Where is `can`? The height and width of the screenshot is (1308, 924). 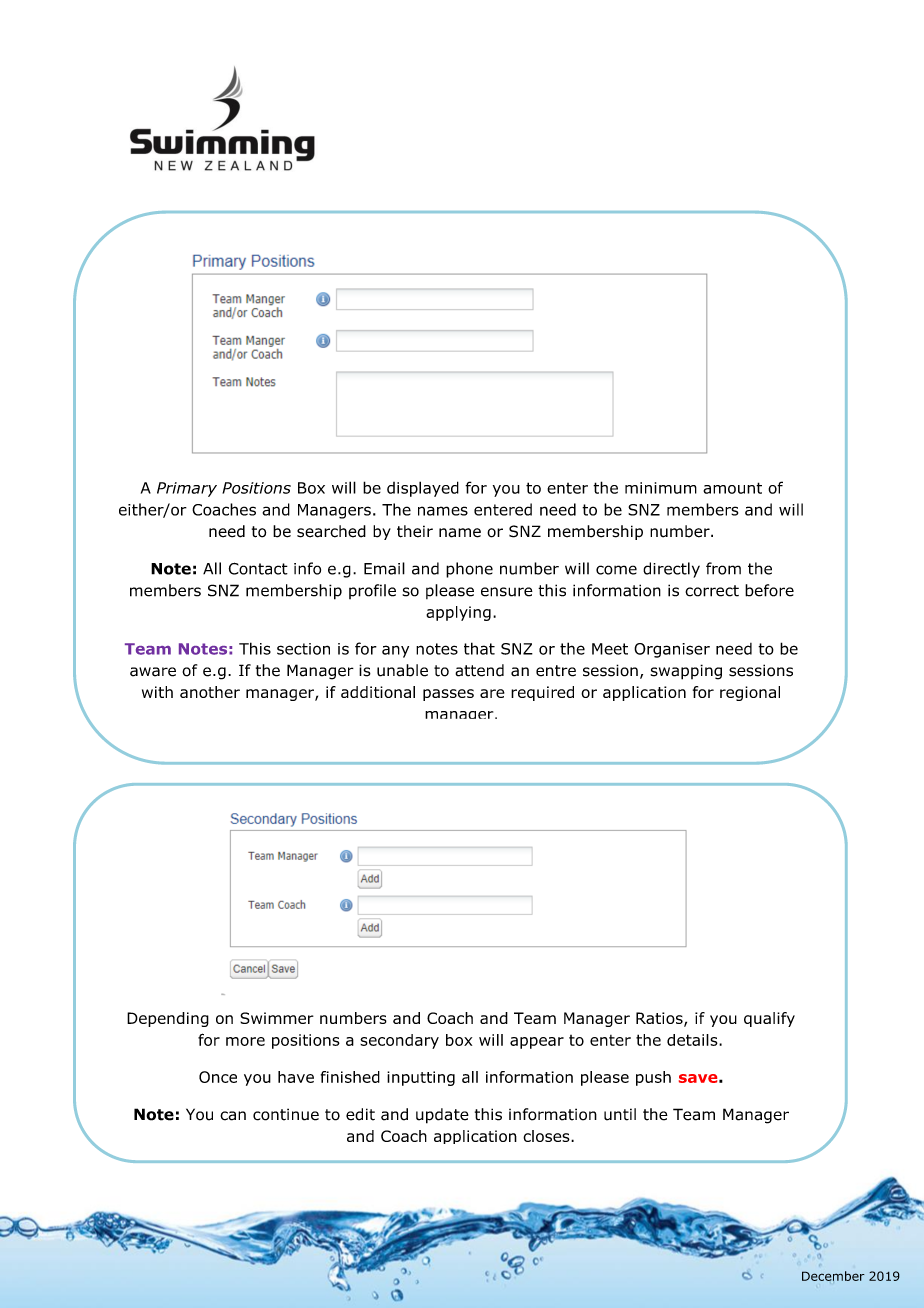
can is located at coordinates (233, 1116).
